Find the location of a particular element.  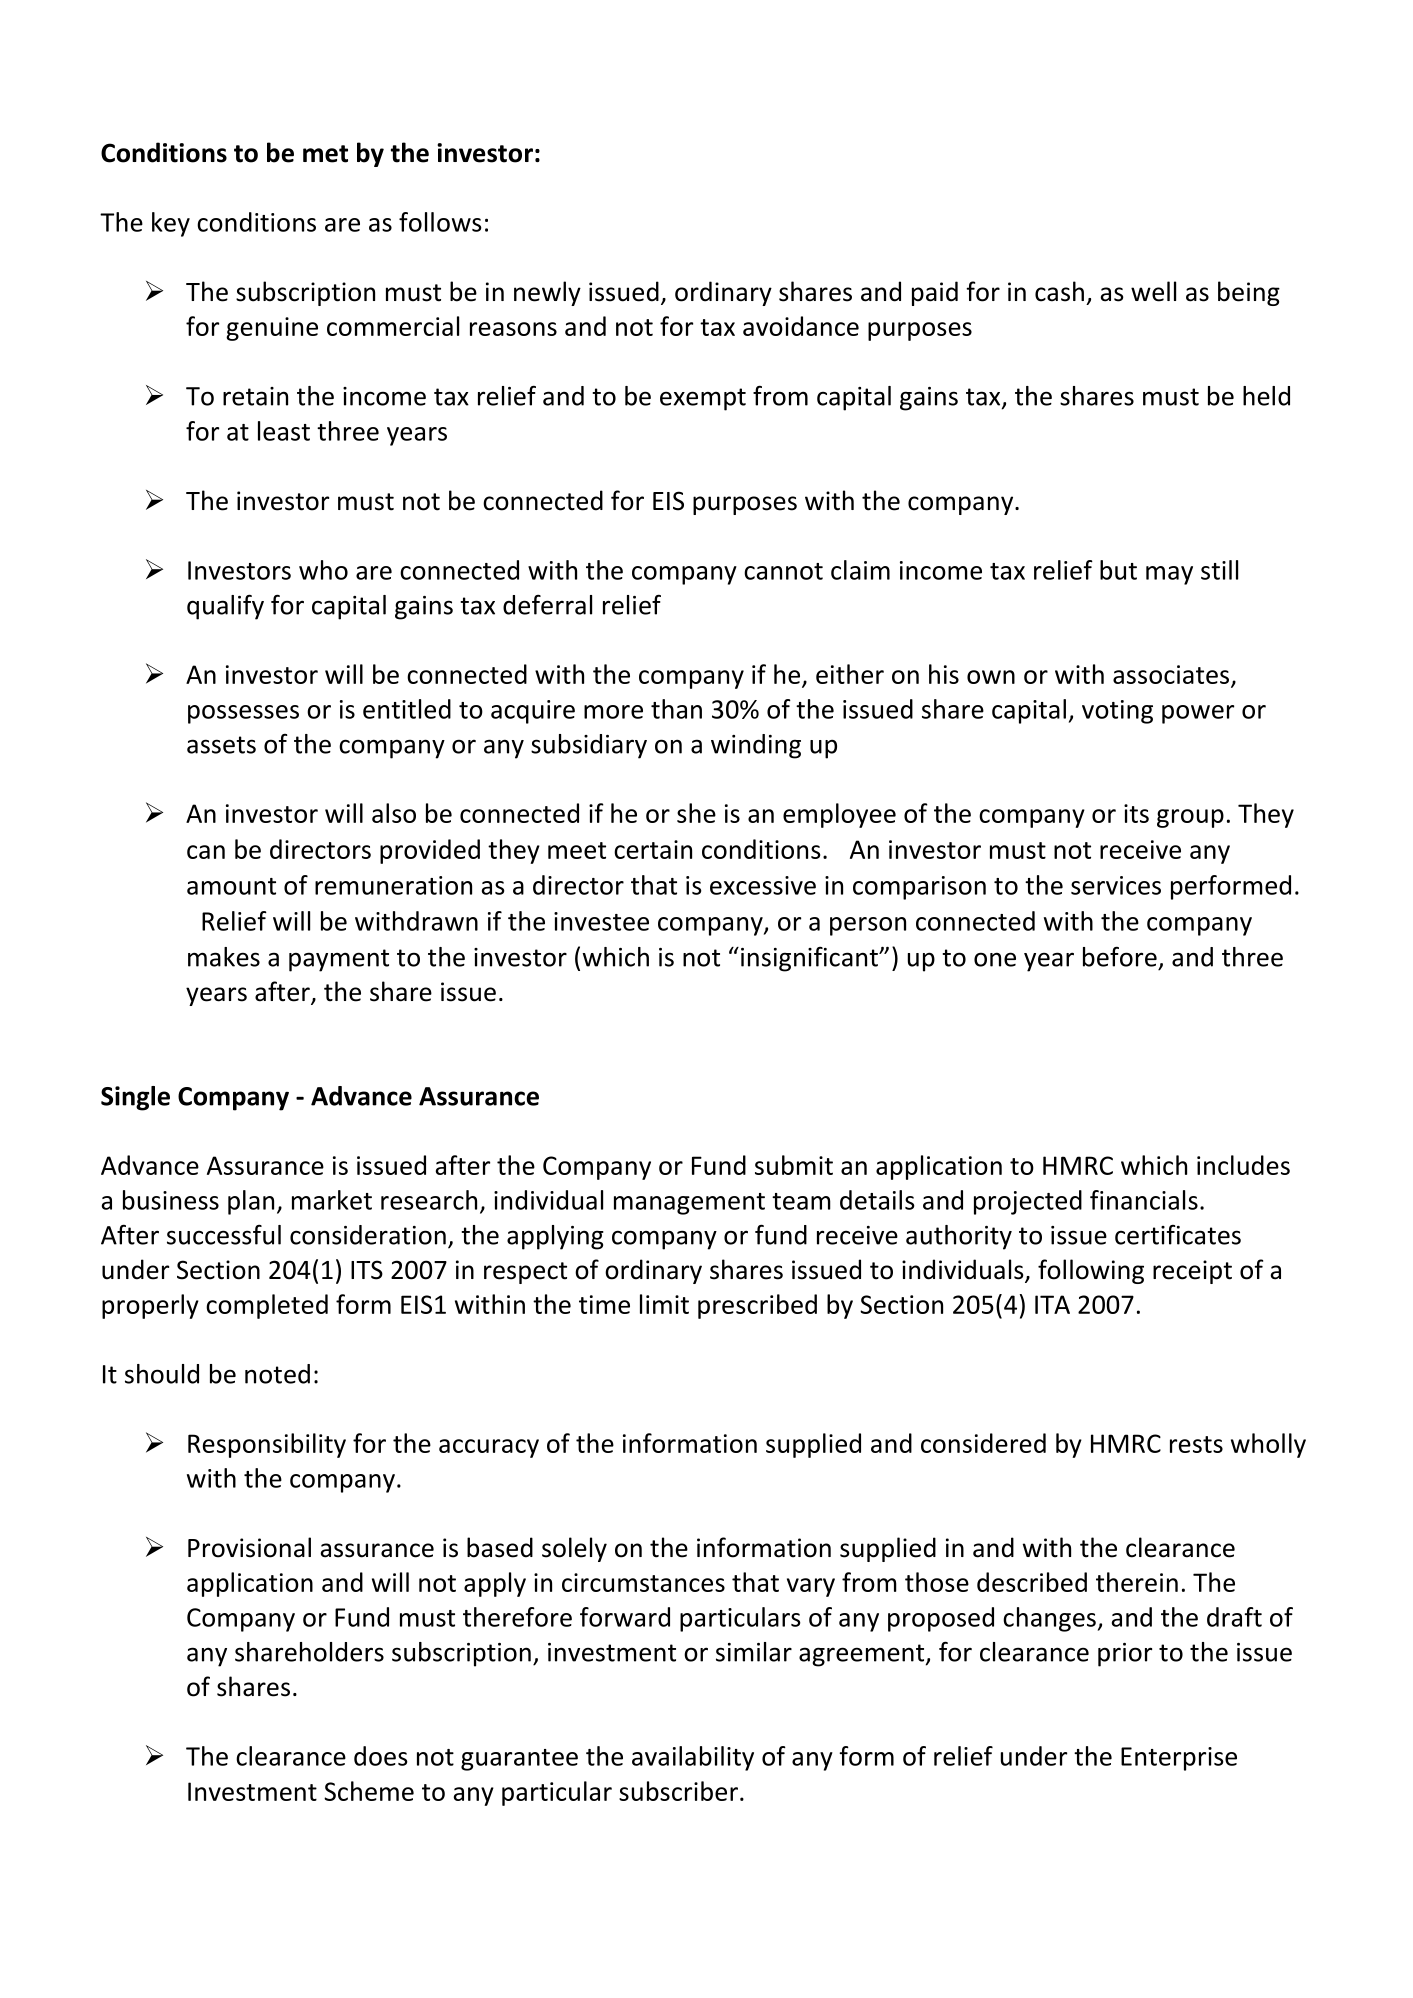

following is located at coordinates (1091, 1271).
